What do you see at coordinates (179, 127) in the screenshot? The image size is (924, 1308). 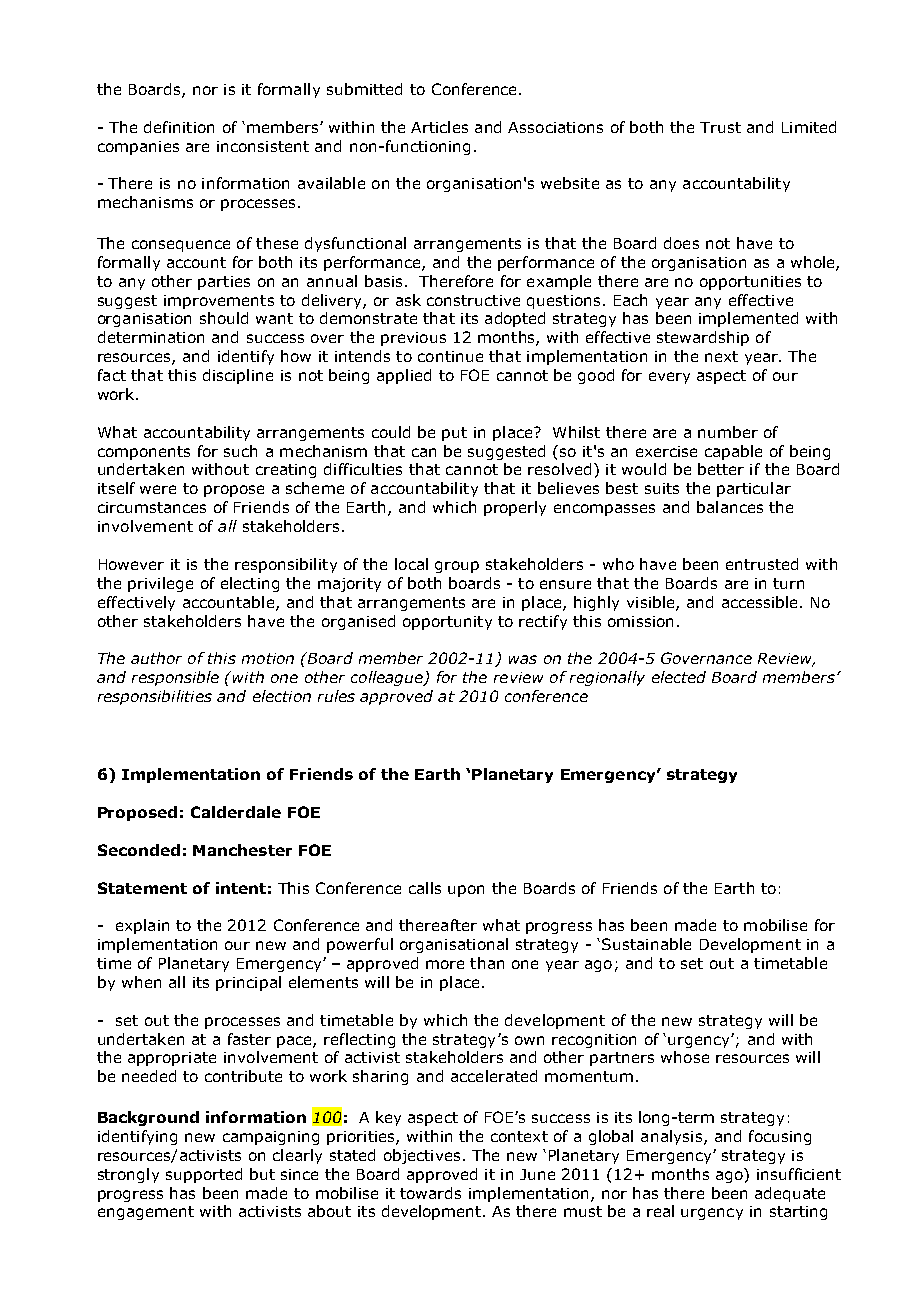 I see `definition` at bounding box center [179, 127].
